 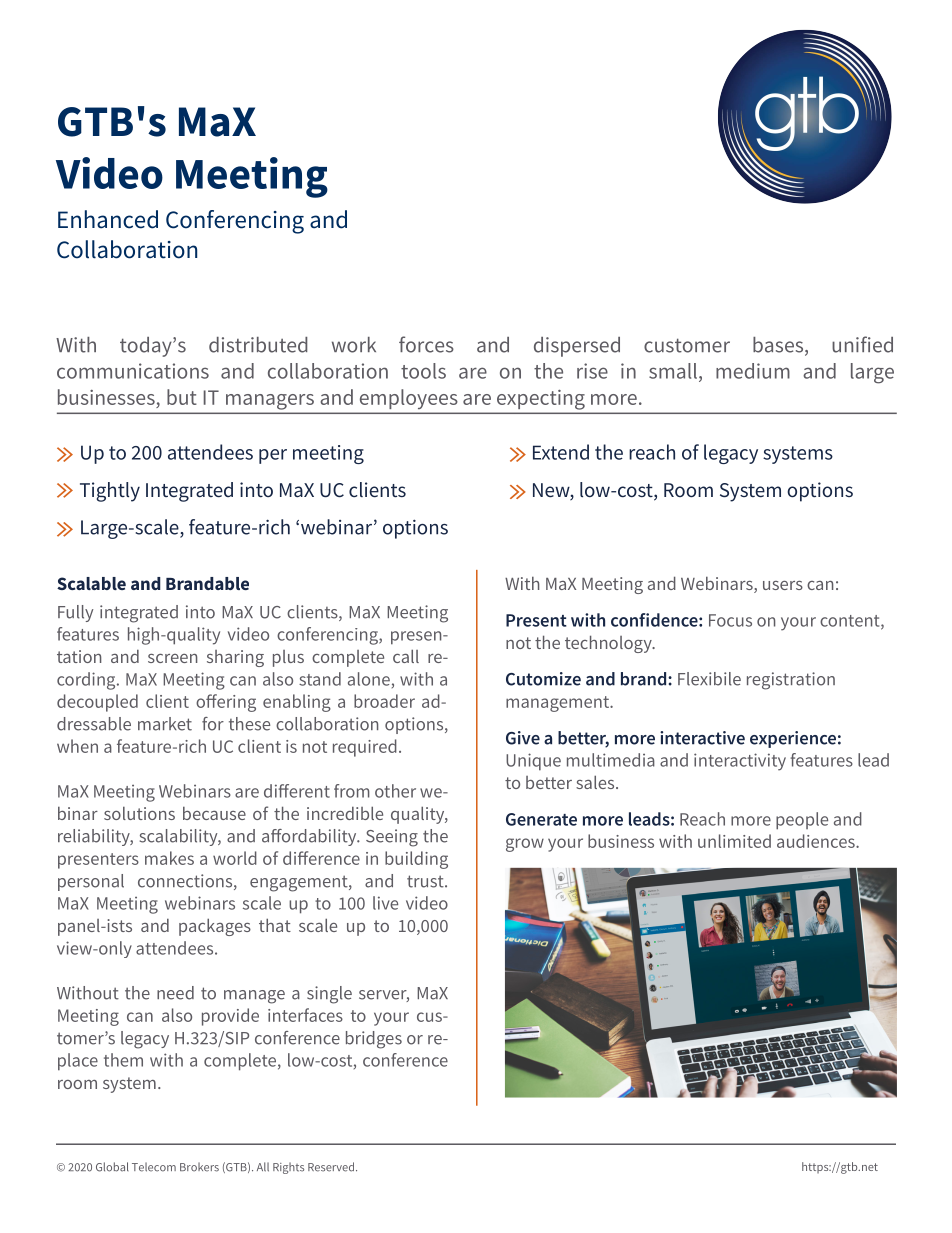 I want to click on forces, so click(x=426, y=344).
